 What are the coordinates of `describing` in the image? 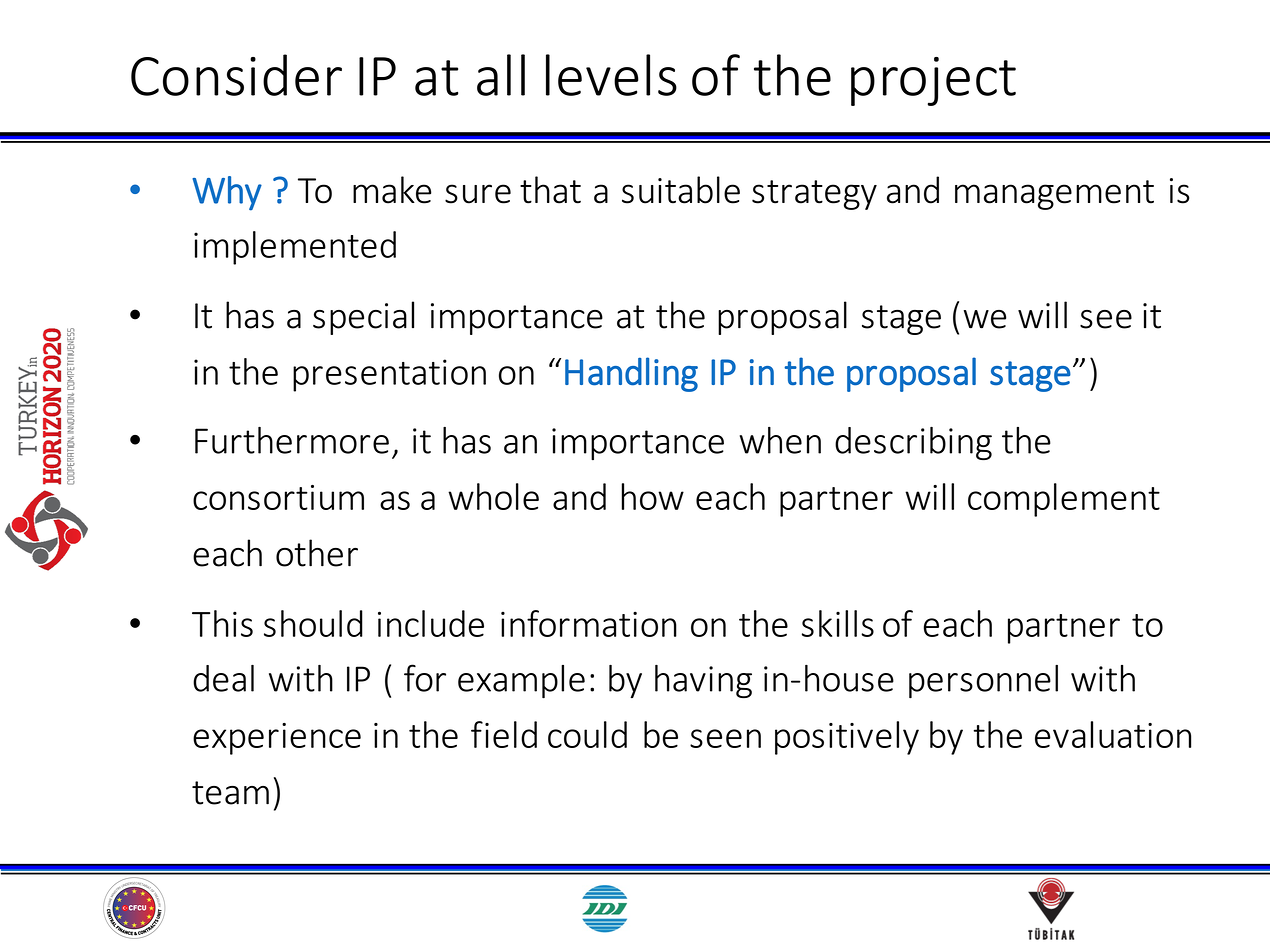 It's located at (913, 443).
